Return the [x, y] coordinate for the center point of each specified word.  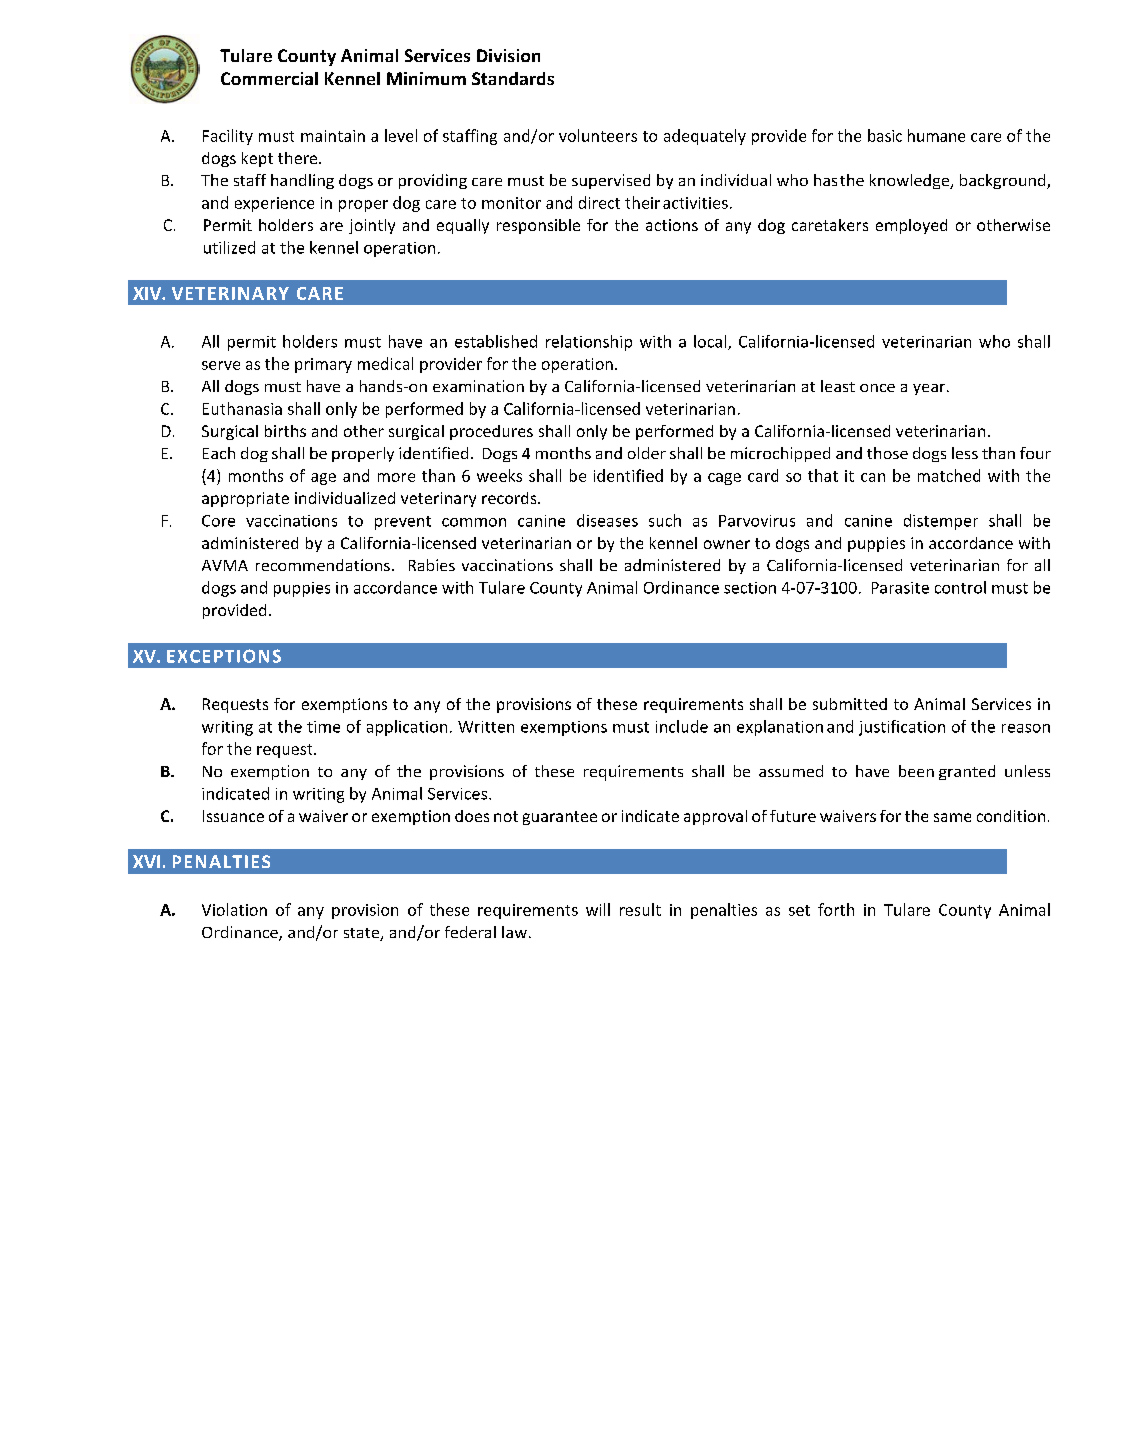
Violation [234, 909]
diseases [607, 520]
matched [949, 475]
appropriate [245, 499]
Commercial [269, 78]
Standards [513, 78]
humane [936, 135]
